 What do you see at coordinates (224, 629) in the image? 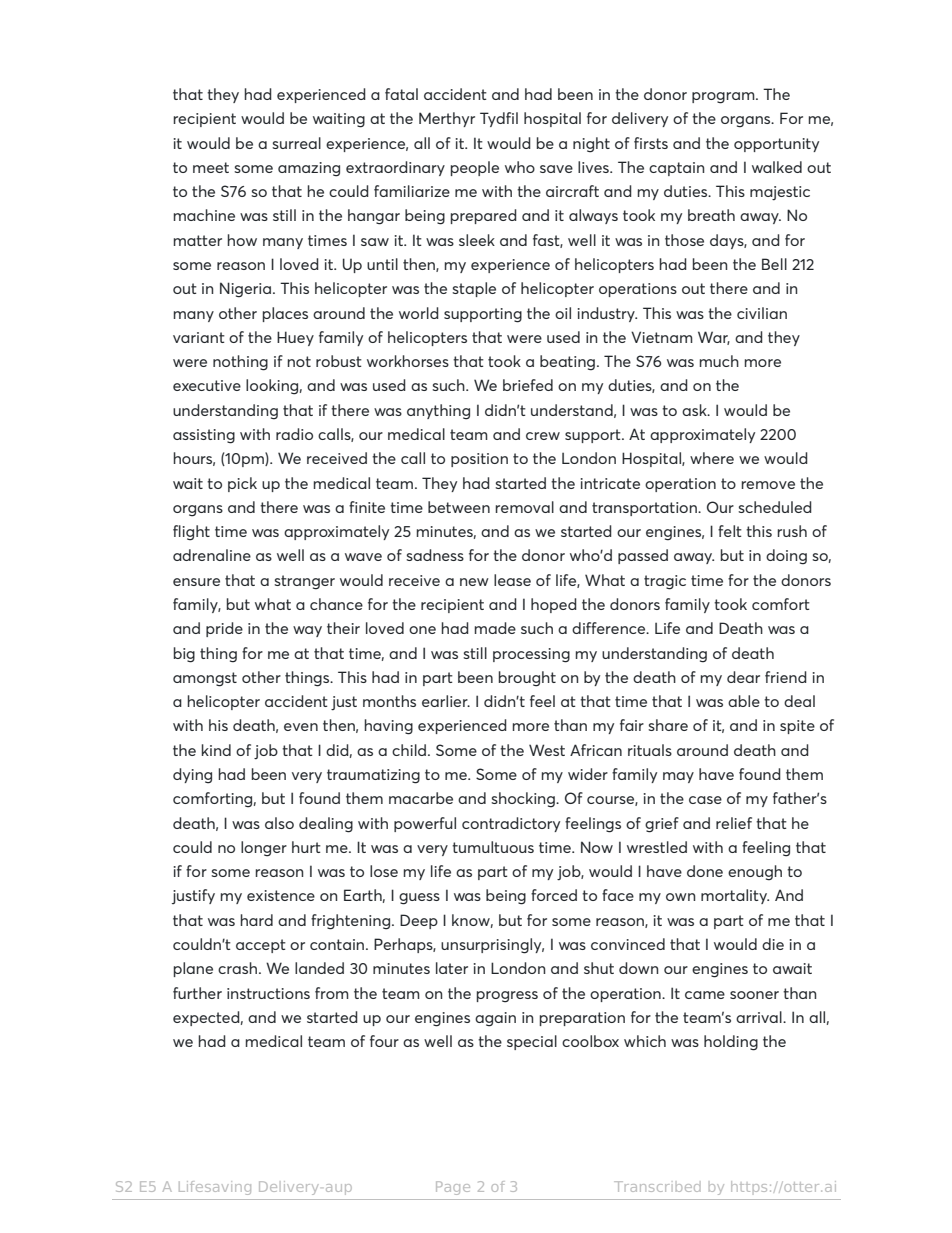
I see `pride` at bounding box center [224, 629].
